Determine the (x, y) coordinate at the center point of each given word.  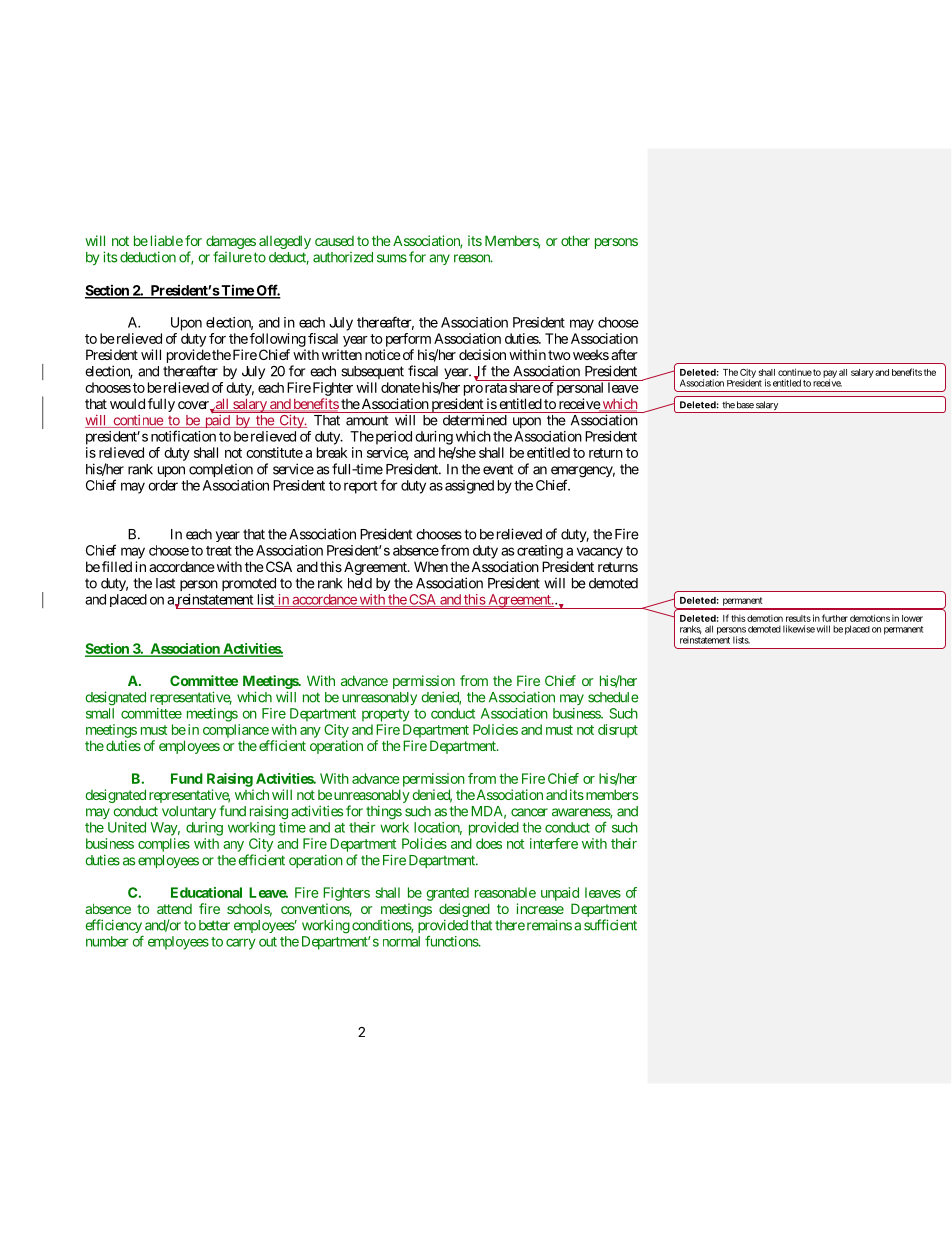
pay (830, 375)
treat (219, 551)
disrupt (618, 731)
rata (496, 388)
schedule (613, 697)
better (214, 925)
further (835, 618)
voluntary (189, 812)
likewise (799, 629)
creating (540, 552)
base (745, 405)
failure (232, 257)
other (575, 240)
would (127, 403)
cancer (529, 812)
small (100, 713)
